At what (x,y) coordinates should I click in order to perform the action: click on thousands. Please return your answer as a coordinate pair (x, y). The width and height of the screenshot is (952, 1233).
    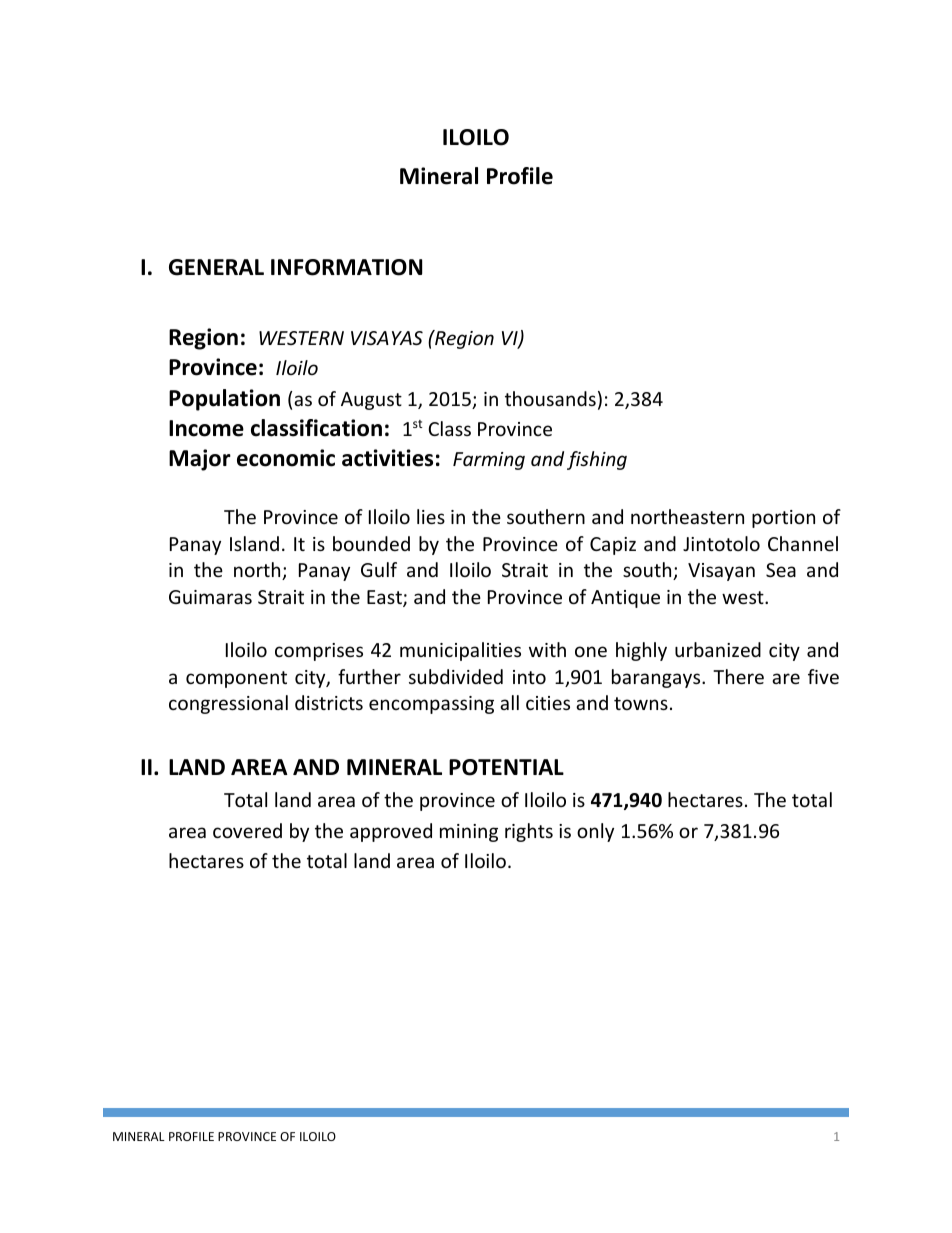
    Looking at the image, I should click on (550, 398).
